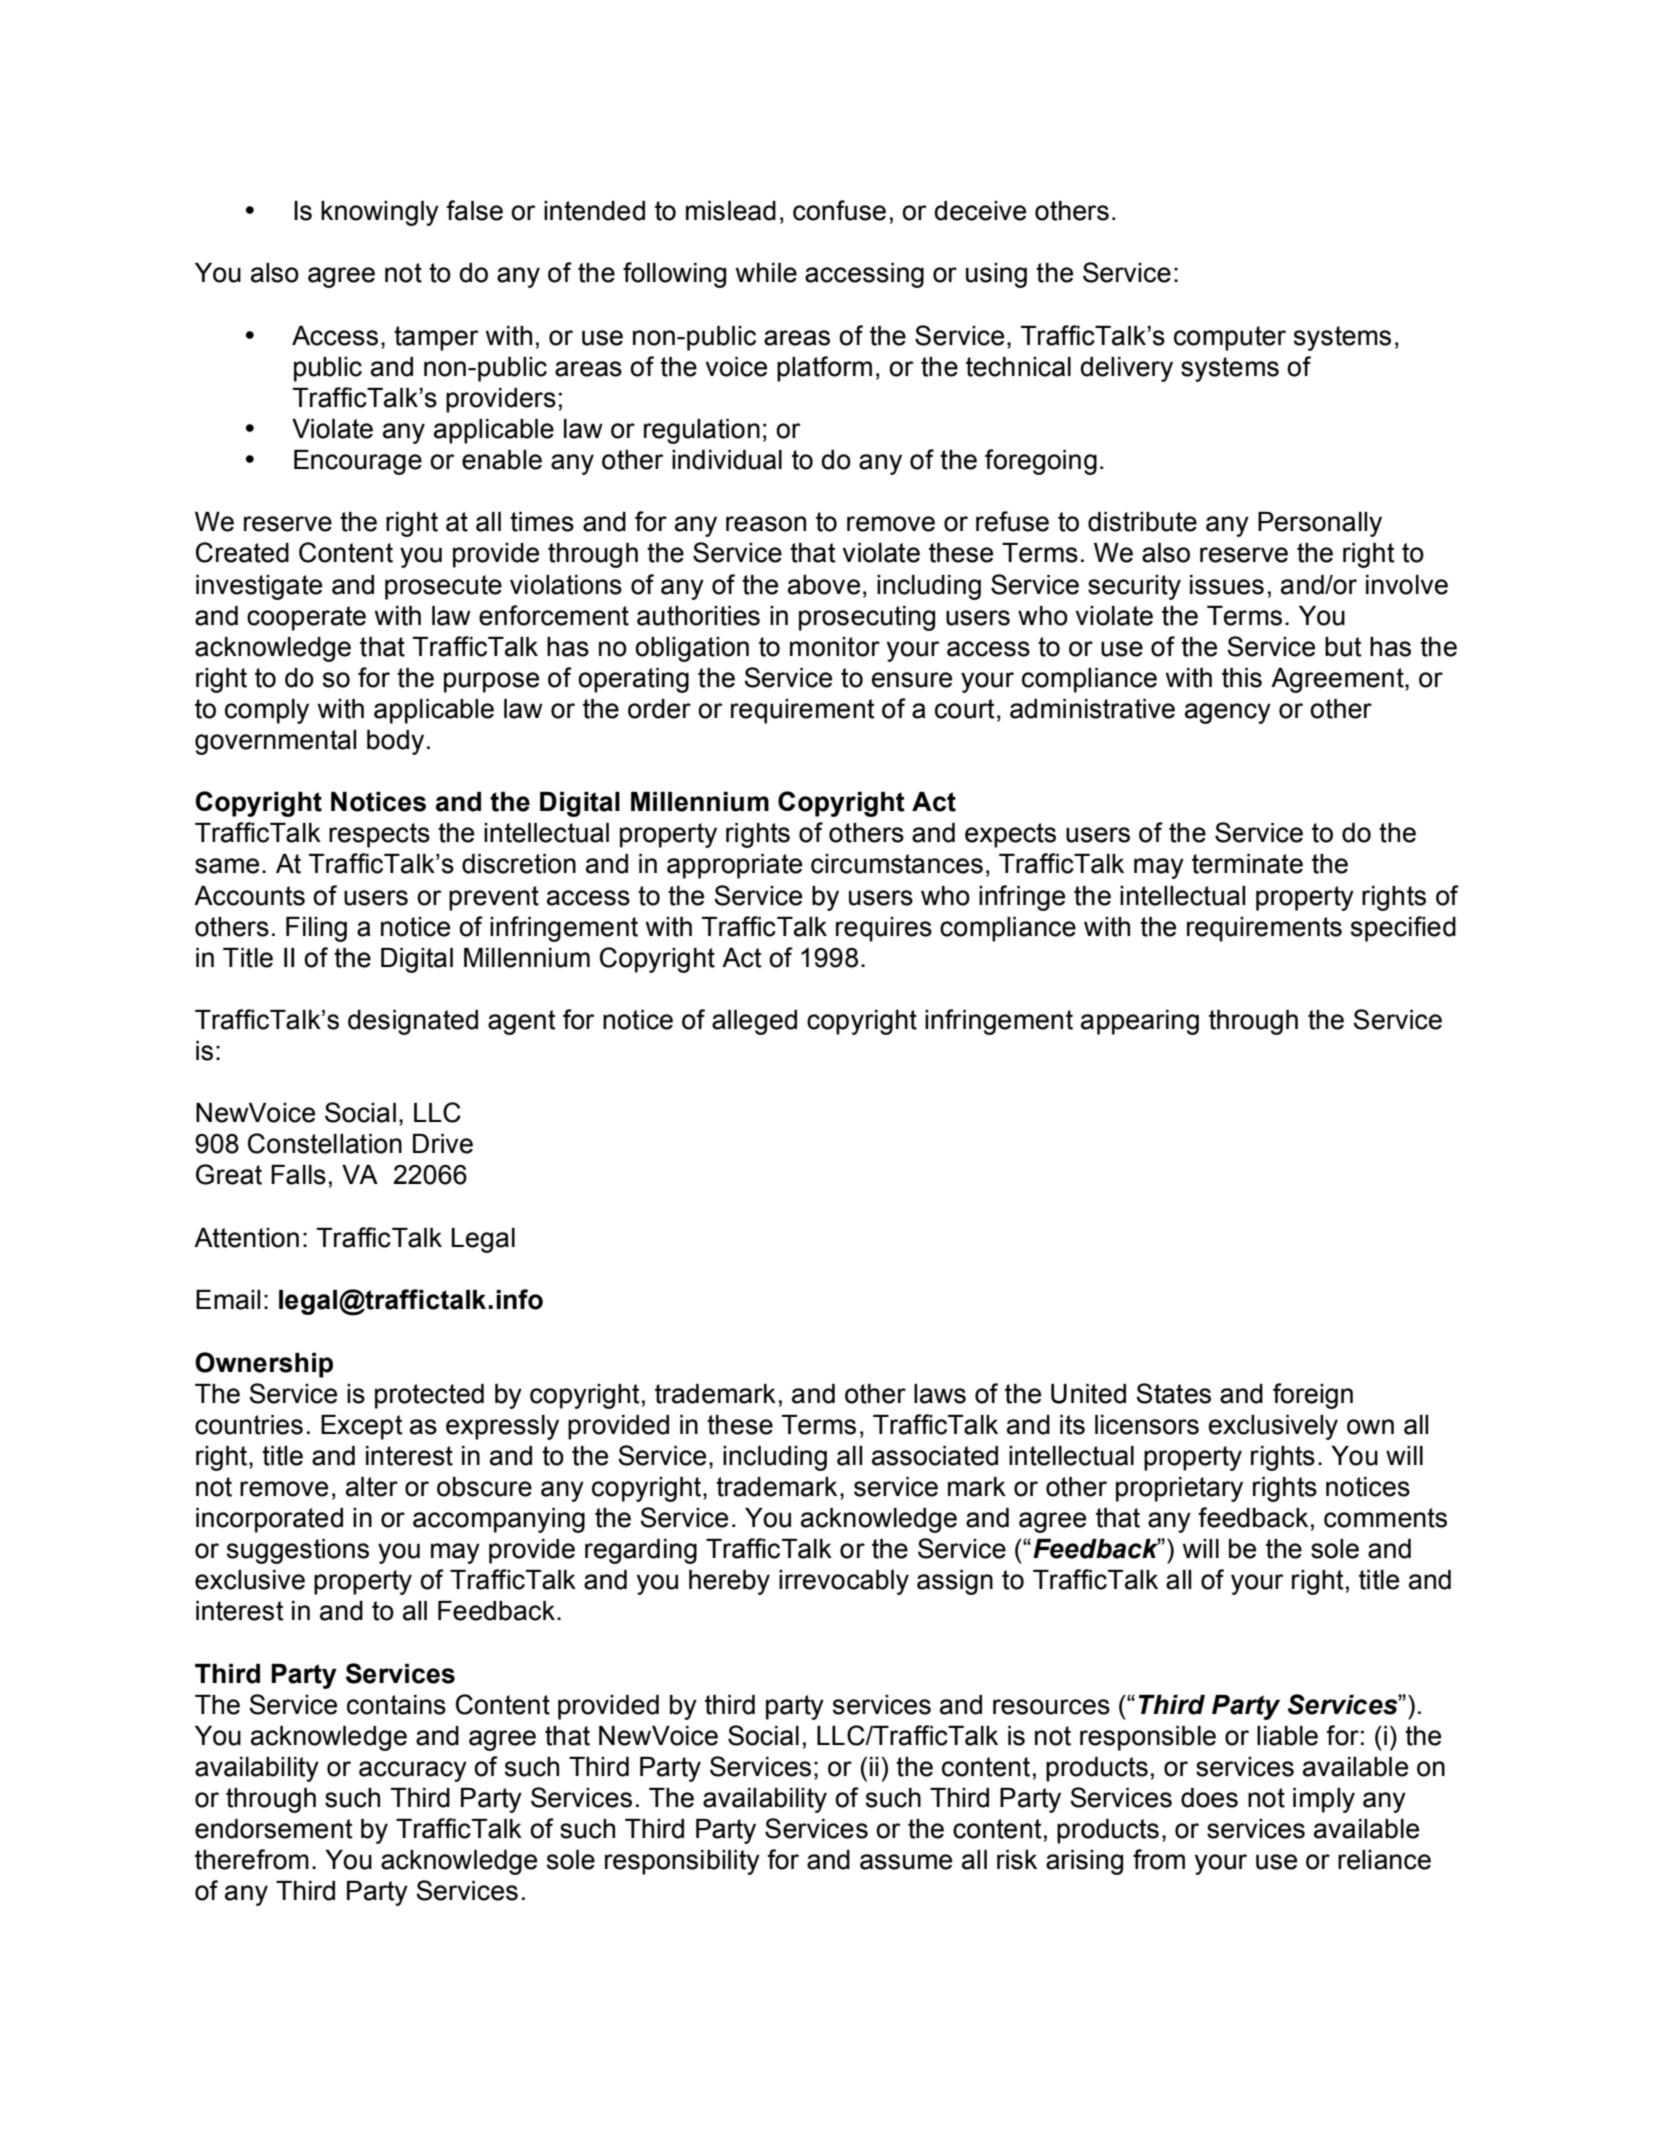  I want to click on knowingly, so click(380, 213).
